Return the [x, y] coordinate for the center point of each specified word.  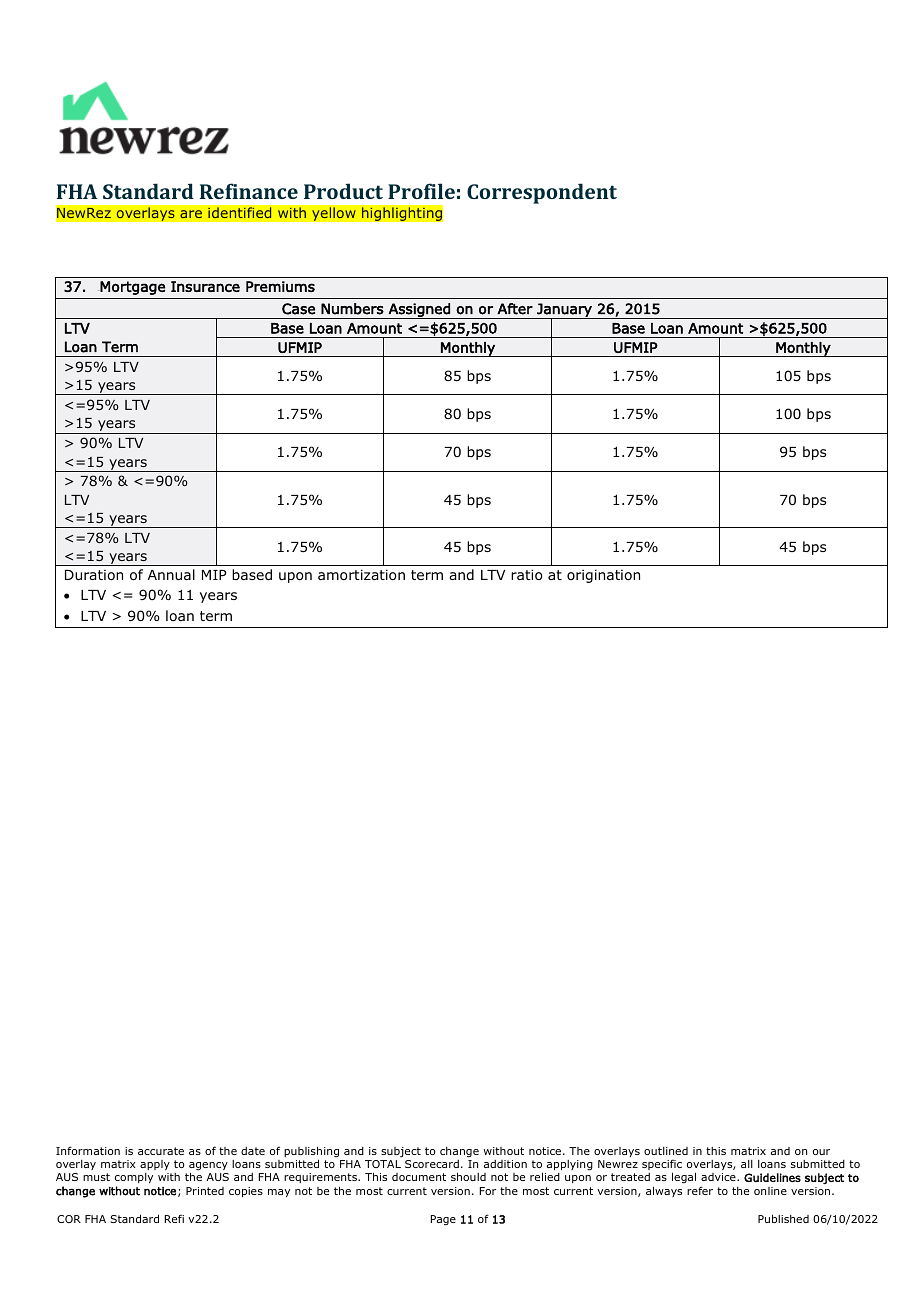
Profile [421, 191]
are [191, 214]
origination [603, 576]
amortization [361, 575]
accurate [161, 1151]
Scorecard [432, 1164]
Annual [171, 574]
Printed [205, 1191]
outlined [666, 1151]
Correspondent [542, 193]
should [468, 1176]
